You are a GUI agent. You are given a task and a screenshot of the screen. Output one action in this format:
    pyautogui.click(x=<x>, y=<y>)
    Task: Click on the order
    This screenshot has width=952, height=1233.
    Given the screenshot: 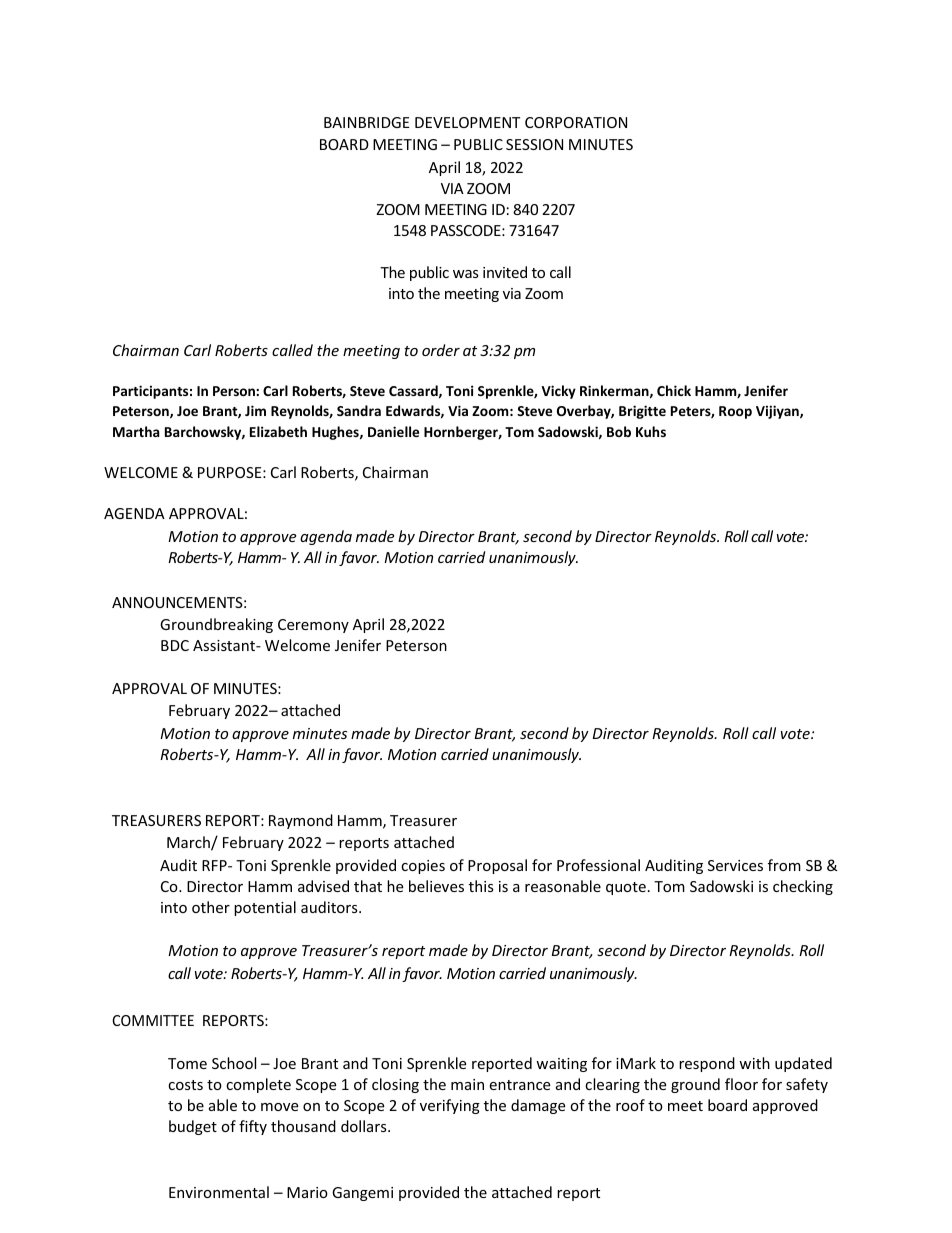 What is the action you would take?
    pyautogui.click(x=441, y=350)
